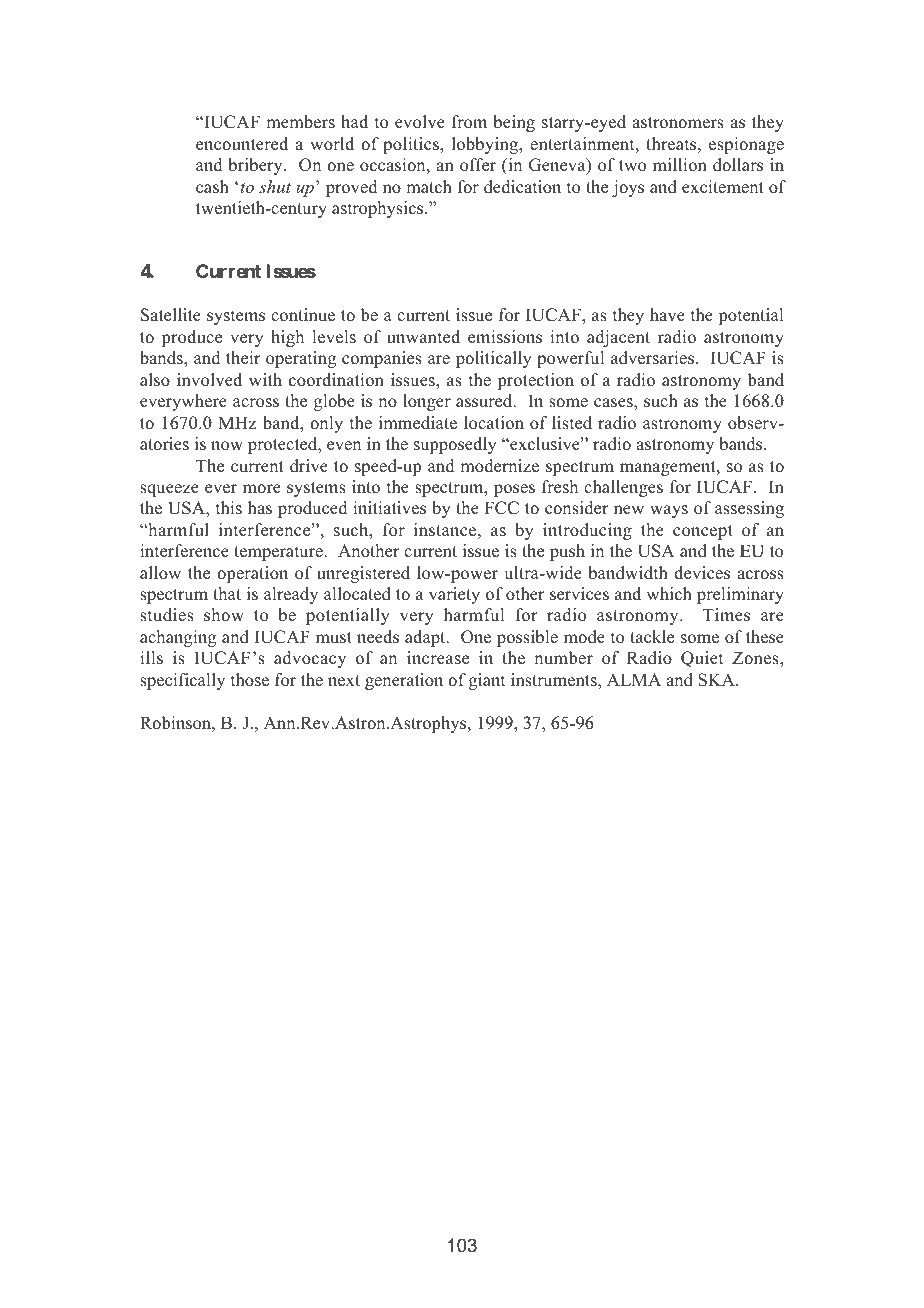 This image has width=924, height=1308. What do you see at coordinates (703, 532) in the image?
I see `concept` at bounding box center [703, 532].
